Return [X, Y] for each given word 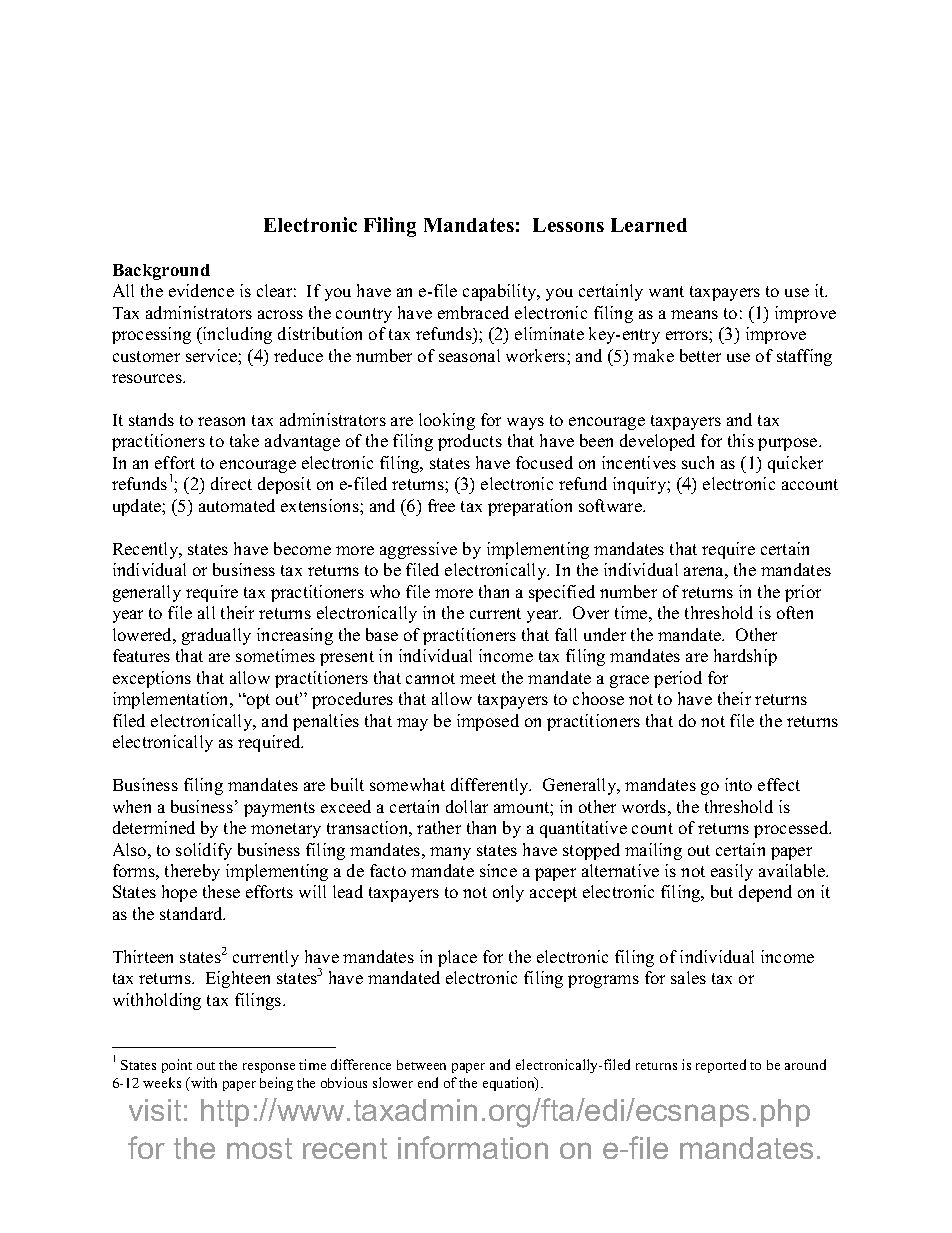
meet [478, 678]
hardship [745, 657]
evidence [201, 290]
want [666, 291]
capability [501, 292]
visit [155, 1110]
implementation [172, 700]
